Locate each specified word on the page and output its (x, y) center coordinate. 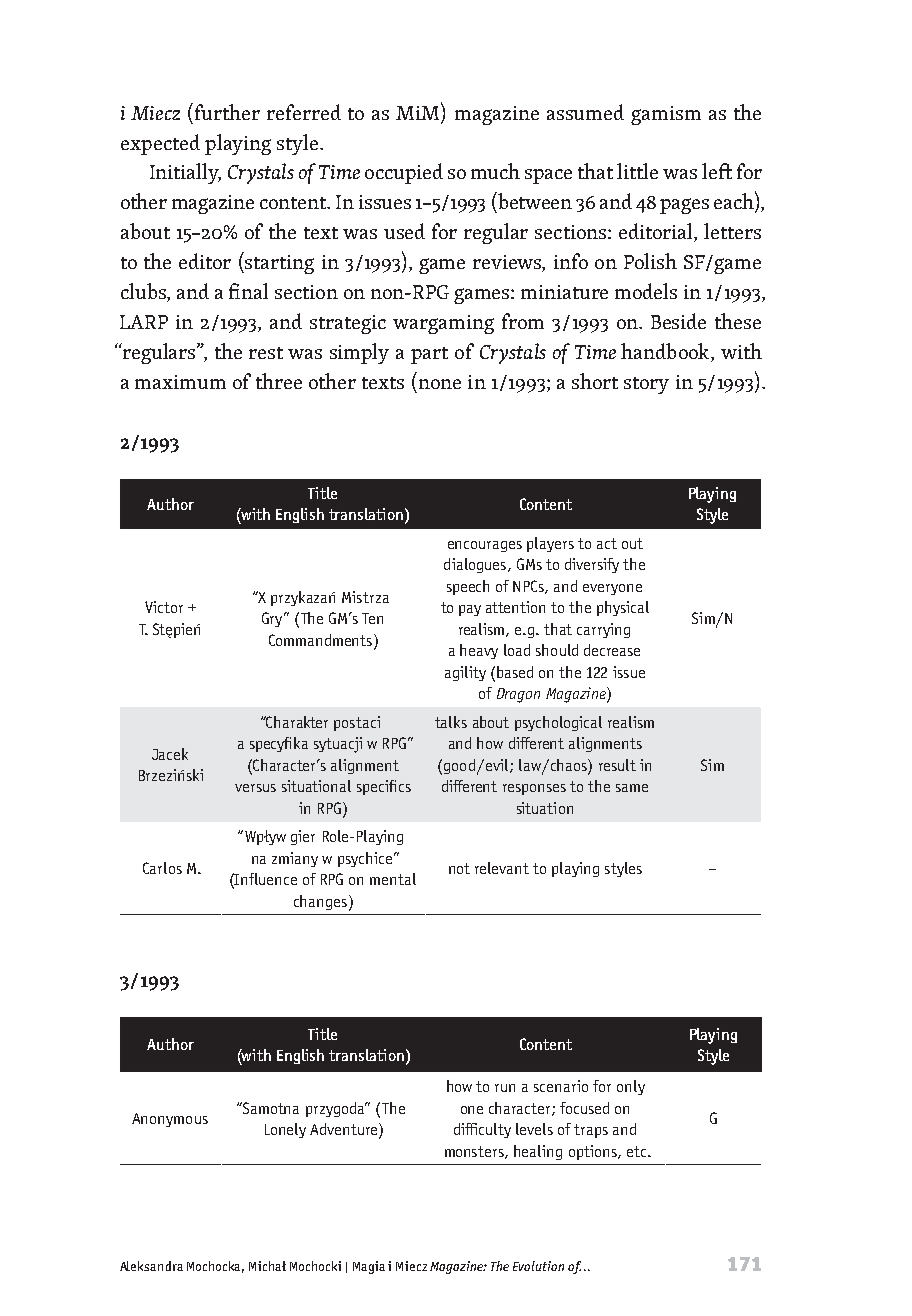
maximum (180, 382)
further (227, 112)
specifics (384, 787)
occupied (404, 173)
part (429, 355)
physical (623, 608)
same (632, 788)
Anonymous (170, 1120)
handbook (666, 352)
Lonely (285, 1130)
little (637, 171)
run (505, 1088)
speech (468, 587)
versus (255, 788)
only (631, 1087)
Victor (164, 607)
